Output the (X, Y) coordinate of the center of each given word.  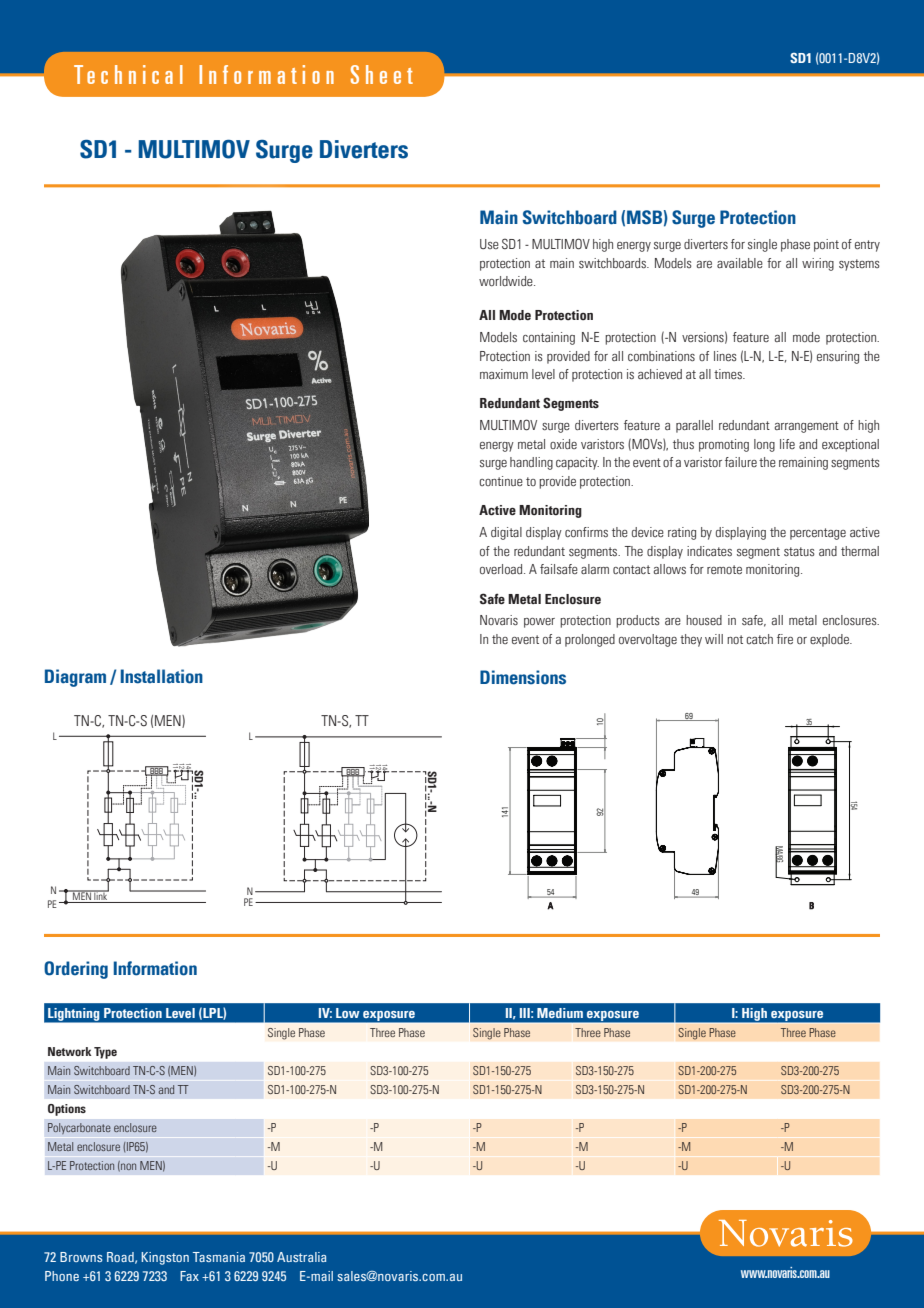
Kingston (165, 1258)
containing (549, 338)
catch (759, 639)
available (740, 263)
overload (502, 569)
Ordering (76, 970)
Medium (560, 1013)
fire (785, 639)
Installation (162, 676)
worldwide (507, 281)
